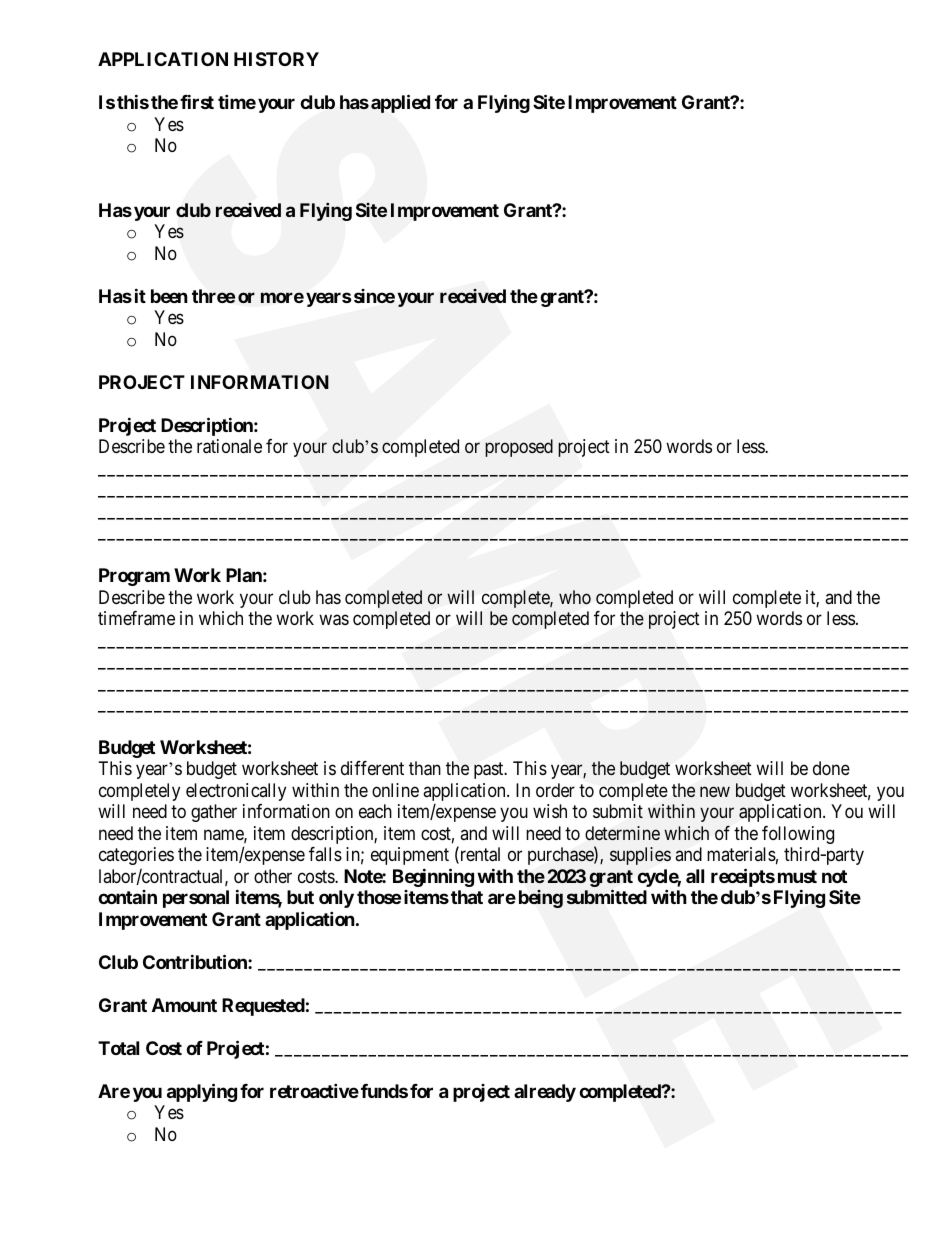 The height and width of the screenshot is (1233, 952). I want to click on already, so click(545, 1093).
